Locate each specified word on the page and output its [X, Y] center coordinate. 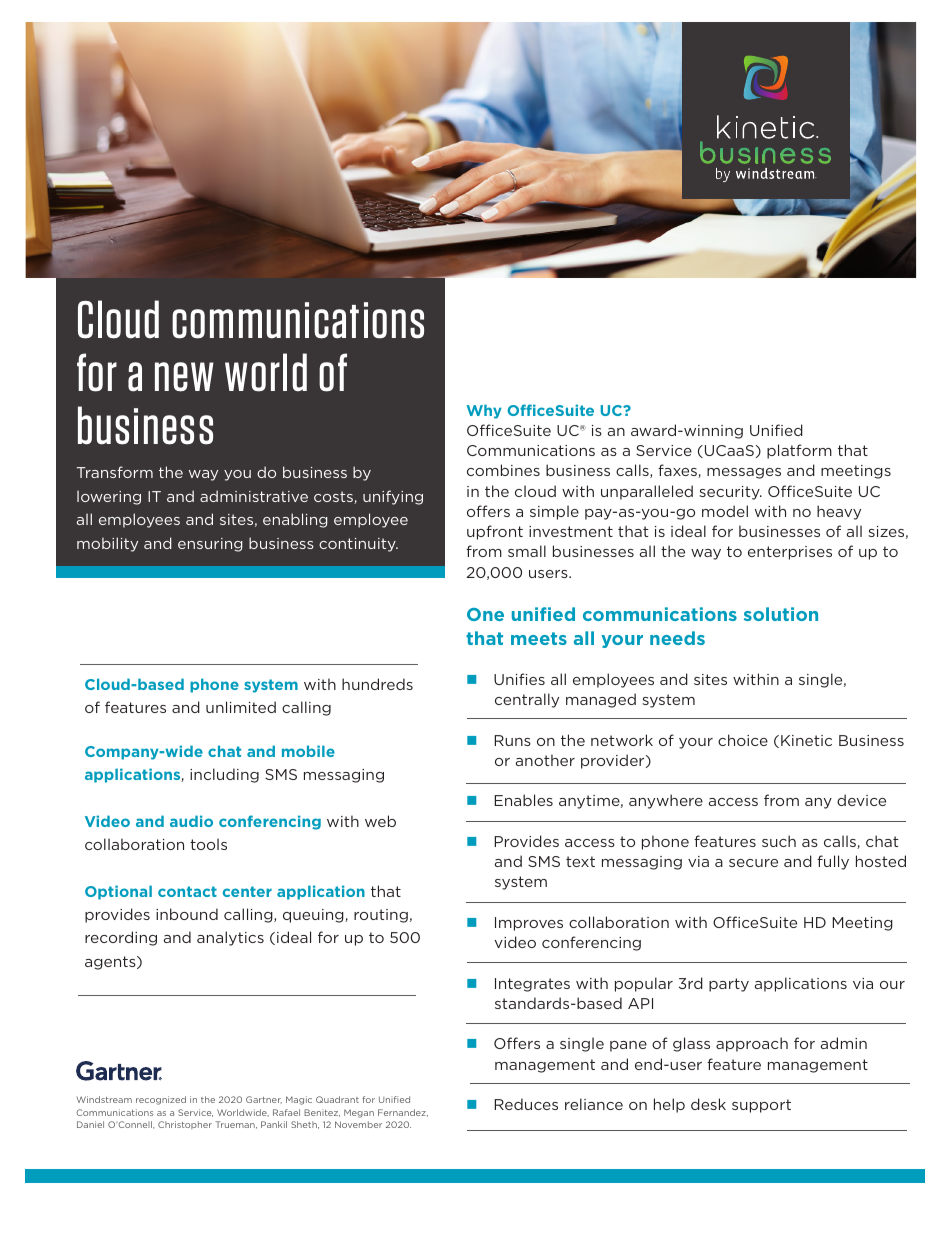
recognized [161, 1100]
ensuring [210, 545]
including [224, 775]
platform [799, 451]
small [527, 551]
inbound [187, 914]
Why [484, 411]
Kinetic [806, 740]
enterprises [790, 553]
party [729, 985]
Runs [513, 740]
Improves [529, 924]
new [184, 377]
